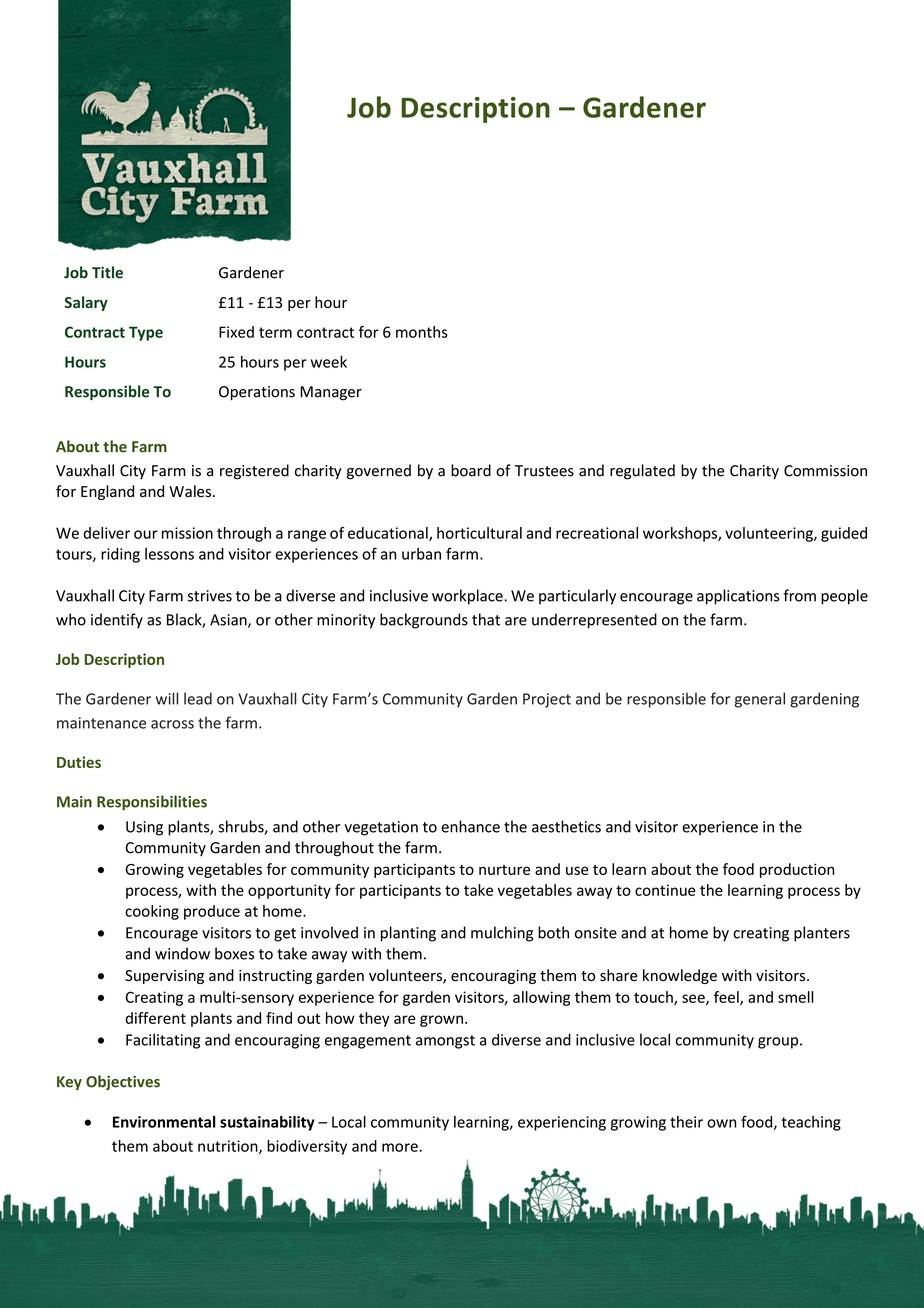 The image size is (924, 1308). Describe the element at coordinates (401, 1147) in the page. I see `more` at that location.
